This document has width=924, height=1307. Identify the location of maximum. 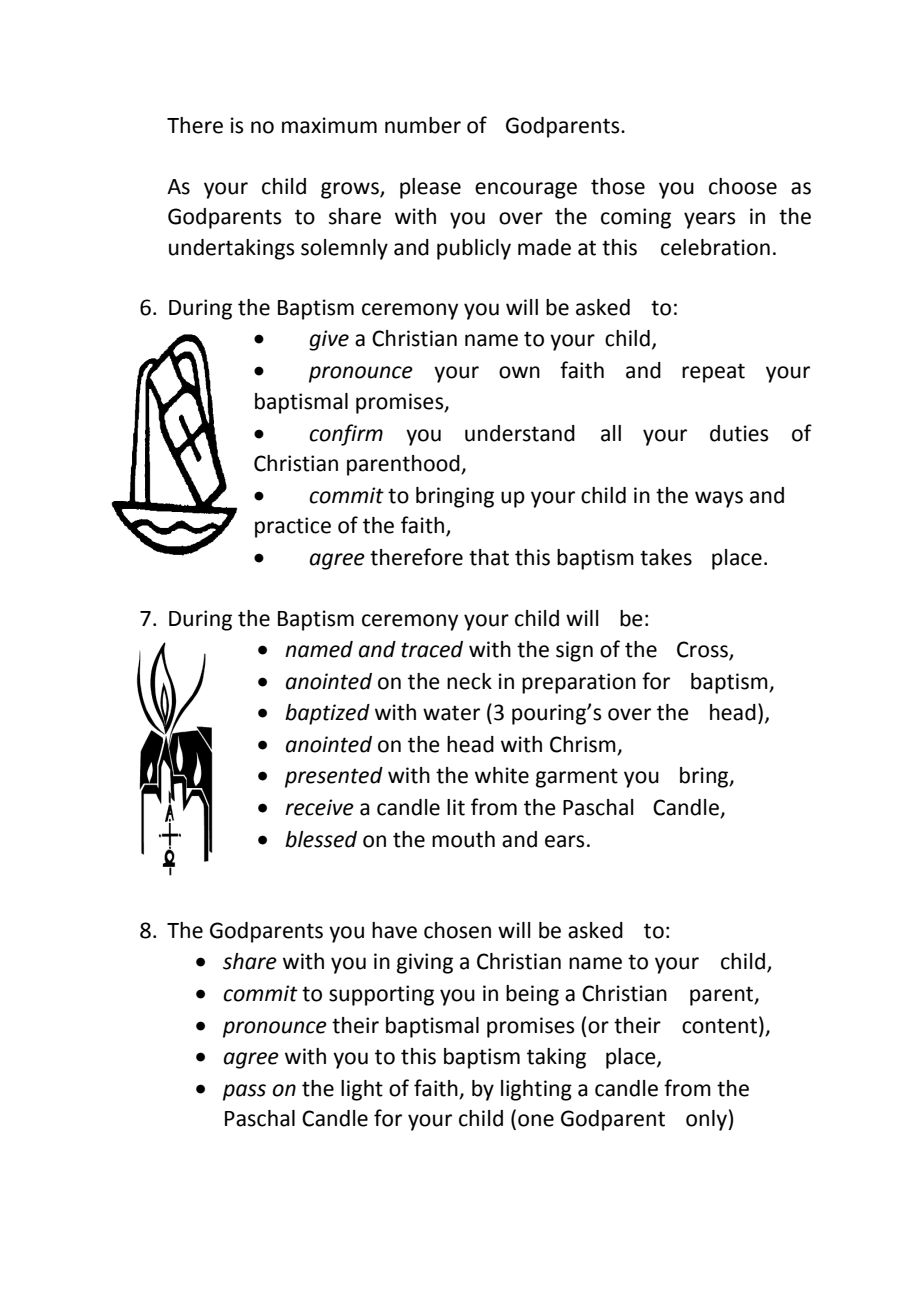
(329, 125).
